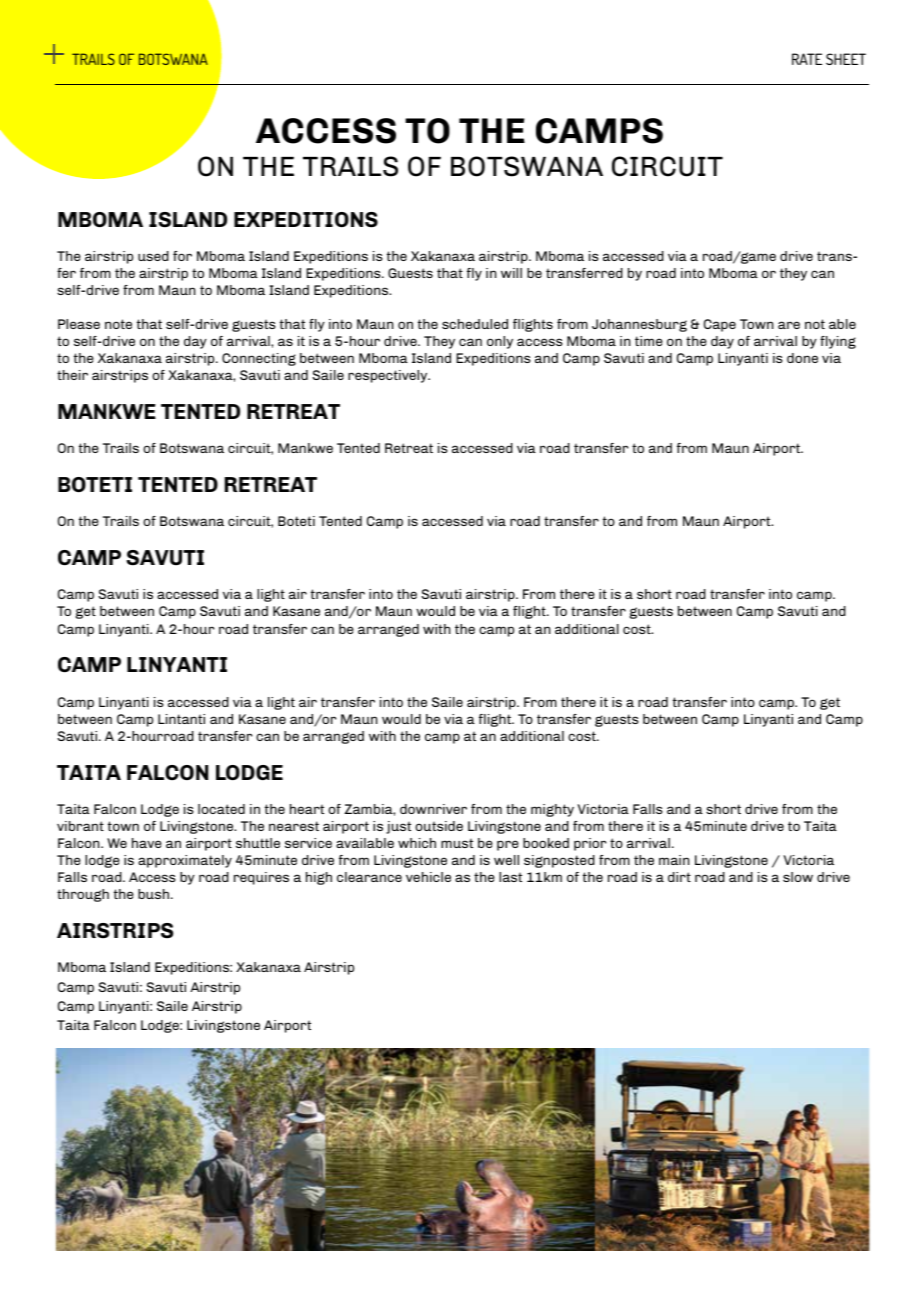  Describe the element at coordinates (185, 861) in the page. I see `approximately` at that location.
